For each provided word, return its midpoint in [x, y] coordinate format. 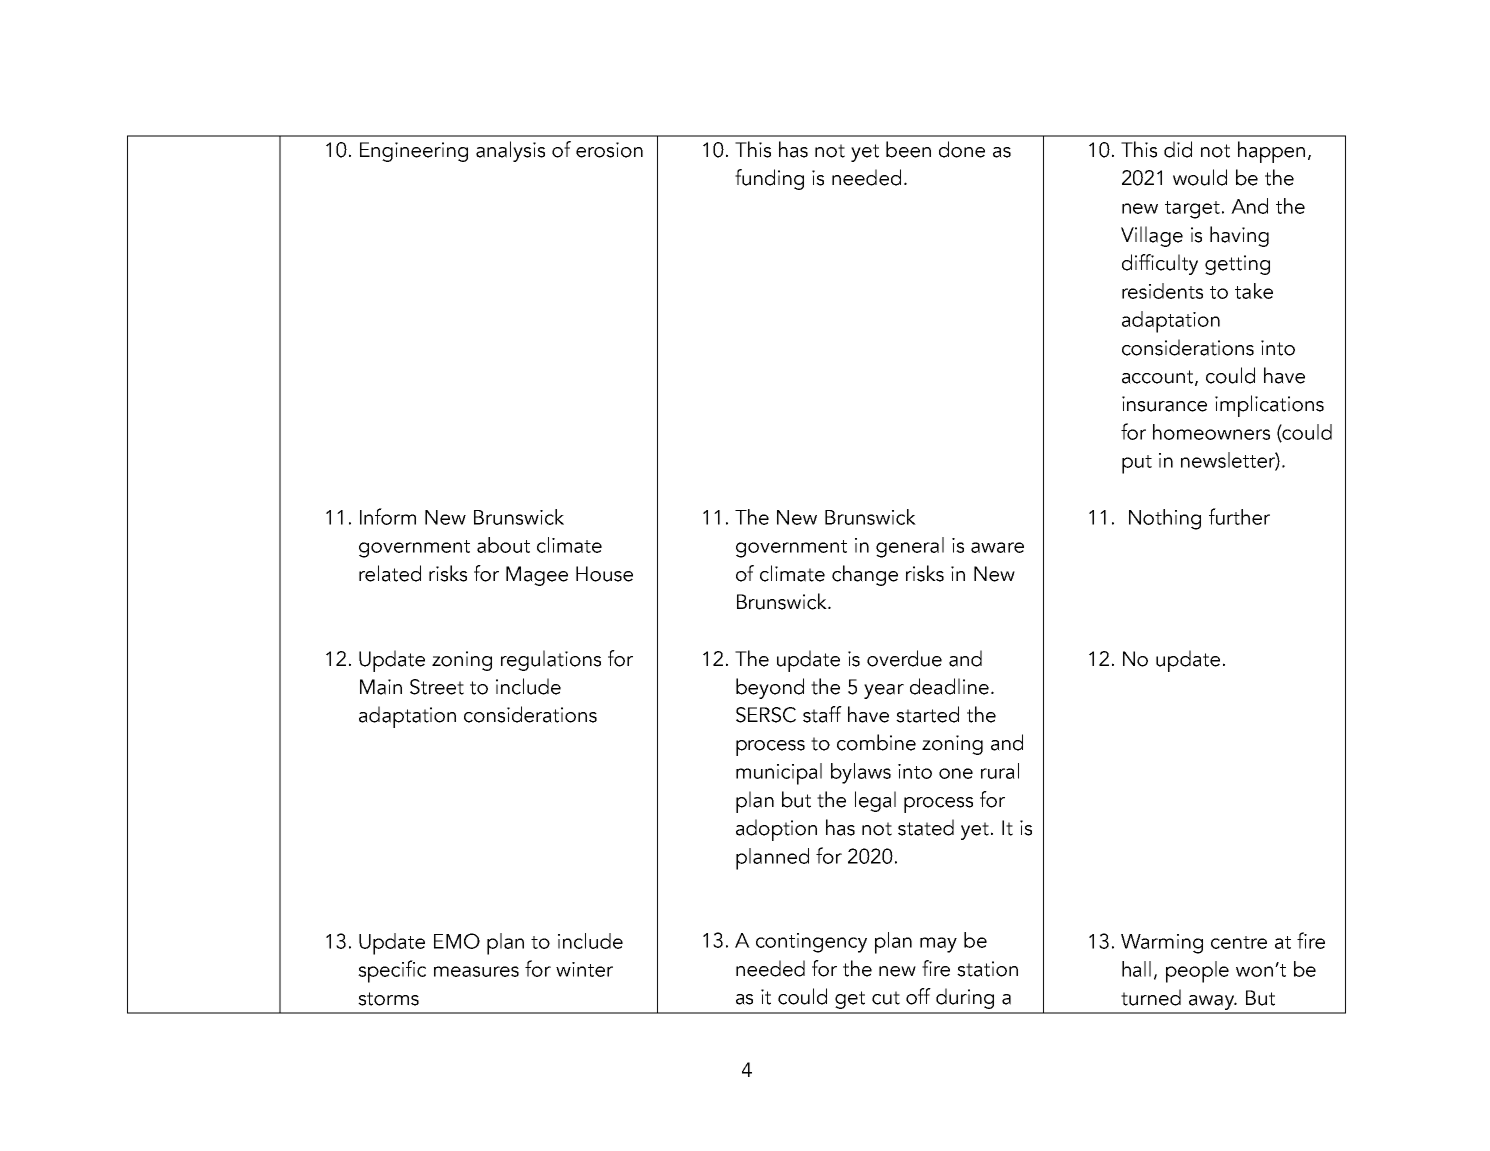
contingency [811, 943]
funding [769, 179]
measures [476, 971]
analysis [510, 151]
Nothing [1165, 519]
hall [1136, 969]
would [1200, 177]
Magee [537, 576]
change [865, 575]
